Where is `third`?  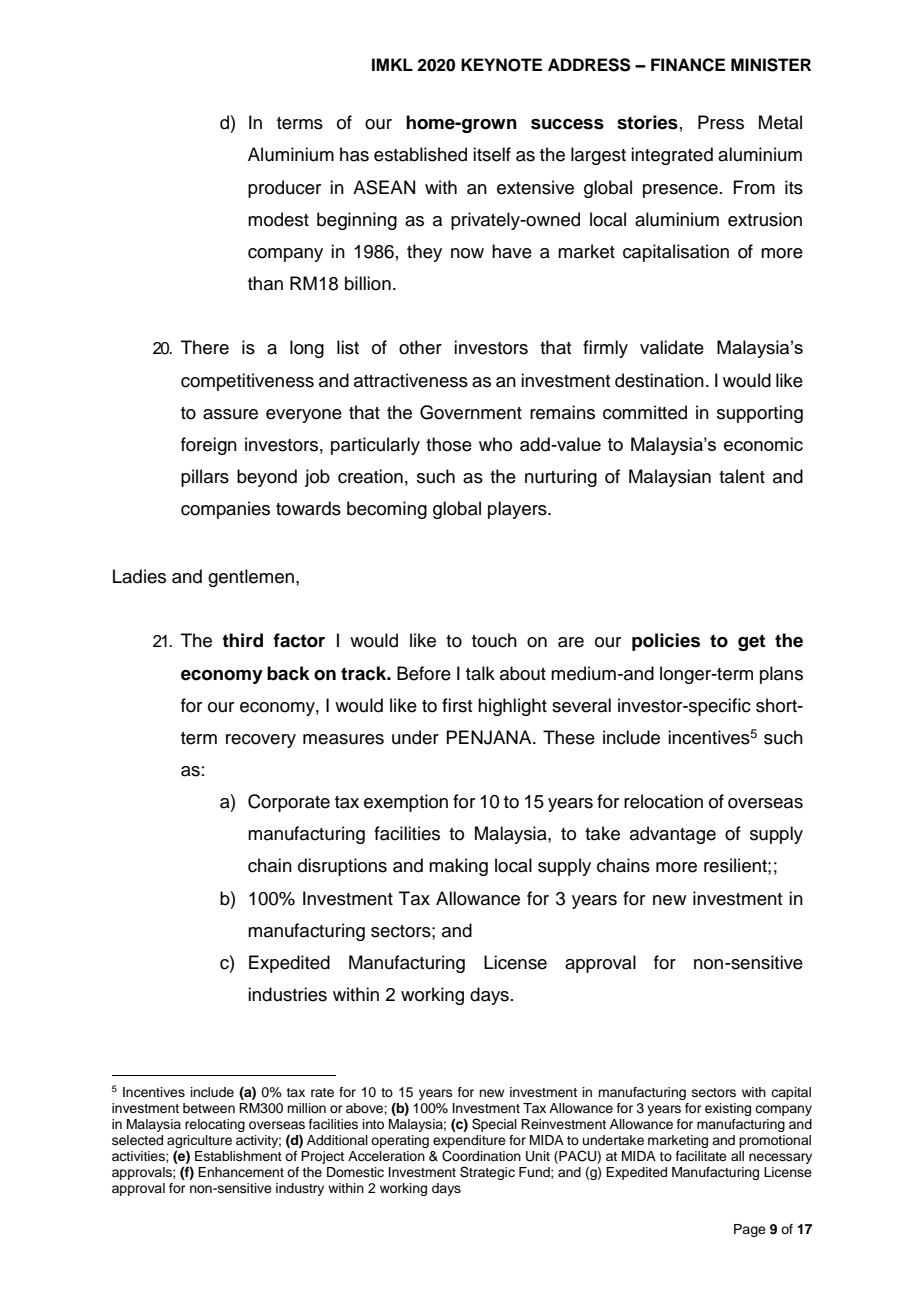
third is located at coordinates (242, 640).
